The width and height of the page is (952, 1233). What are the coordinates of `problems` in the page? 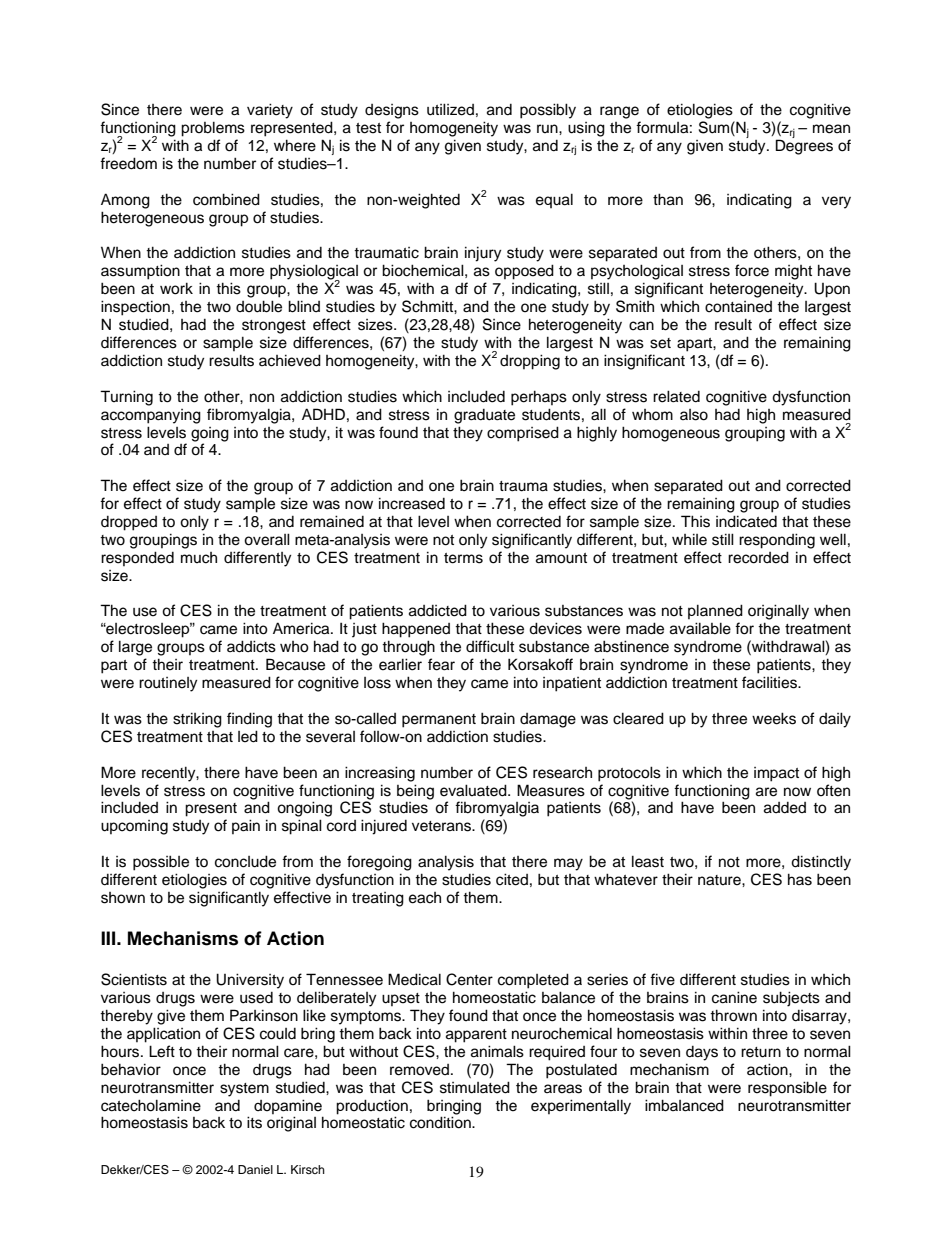 It's located at (213, 129).
